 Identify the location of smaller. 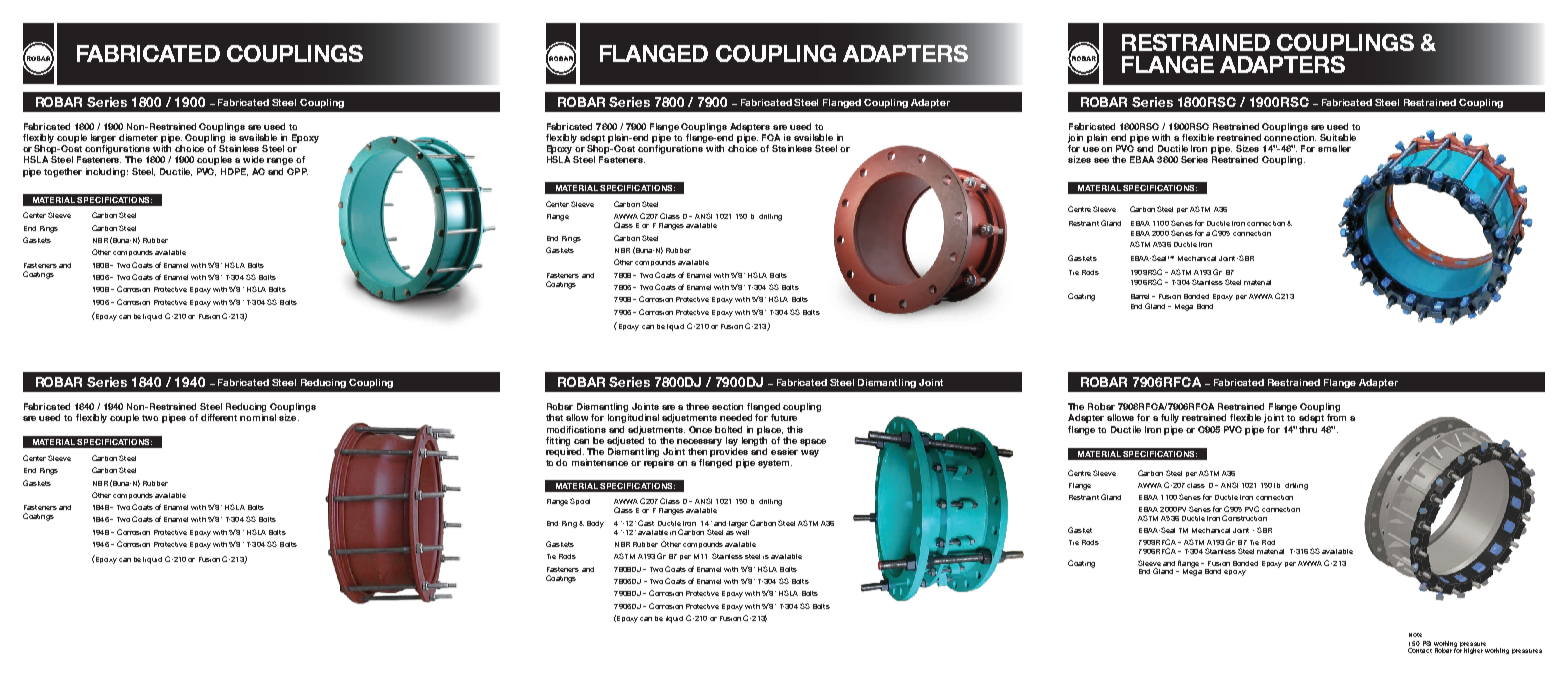
(1334, 148).
